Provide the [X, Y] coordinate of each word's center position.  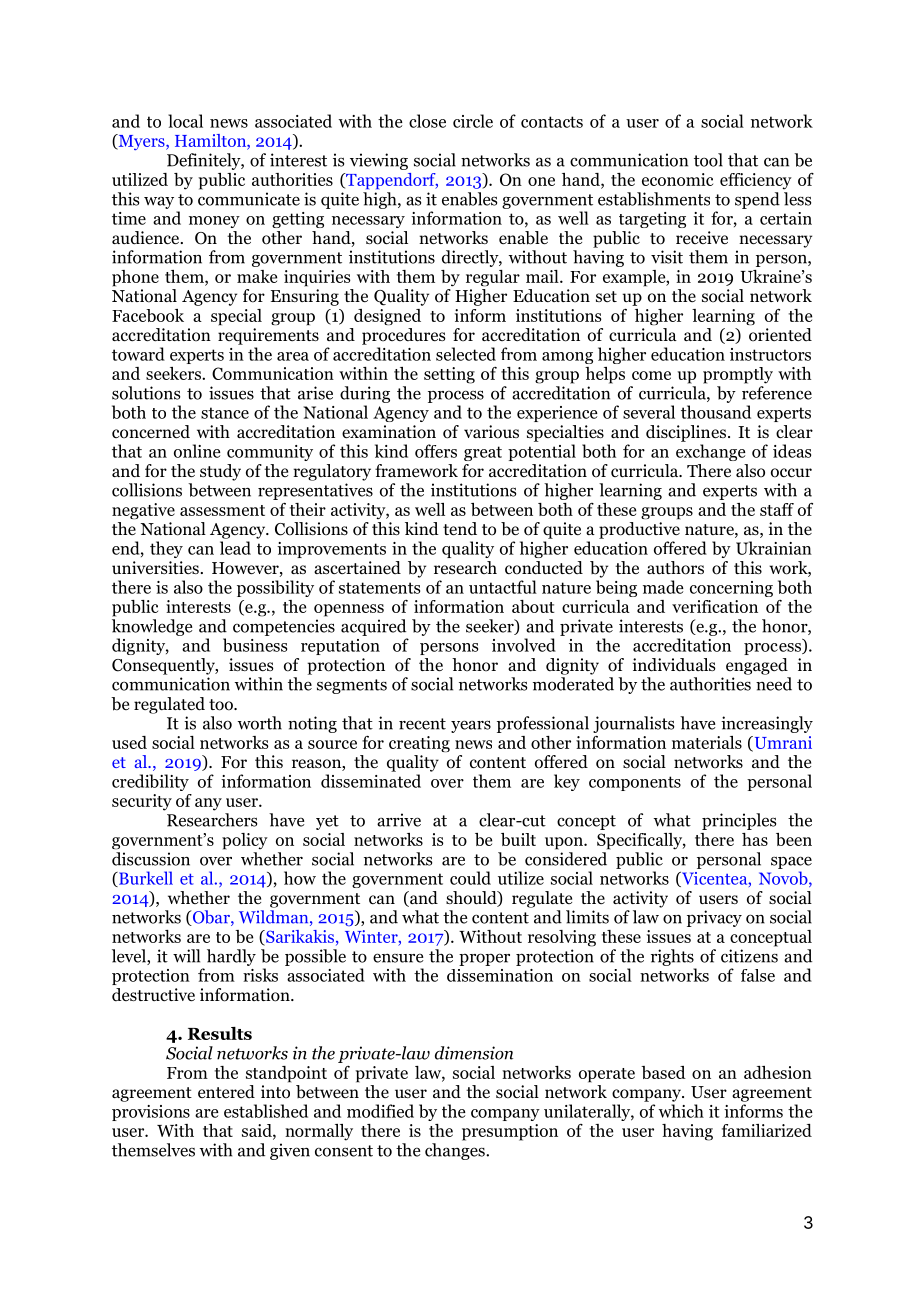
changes [456, 1151]
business [255, 645]
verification [715, 606]
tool [708, 160]
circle [473, 121]
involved [524, 645]
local [185, 121]
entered [226, 1091]
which [681, 1111]
